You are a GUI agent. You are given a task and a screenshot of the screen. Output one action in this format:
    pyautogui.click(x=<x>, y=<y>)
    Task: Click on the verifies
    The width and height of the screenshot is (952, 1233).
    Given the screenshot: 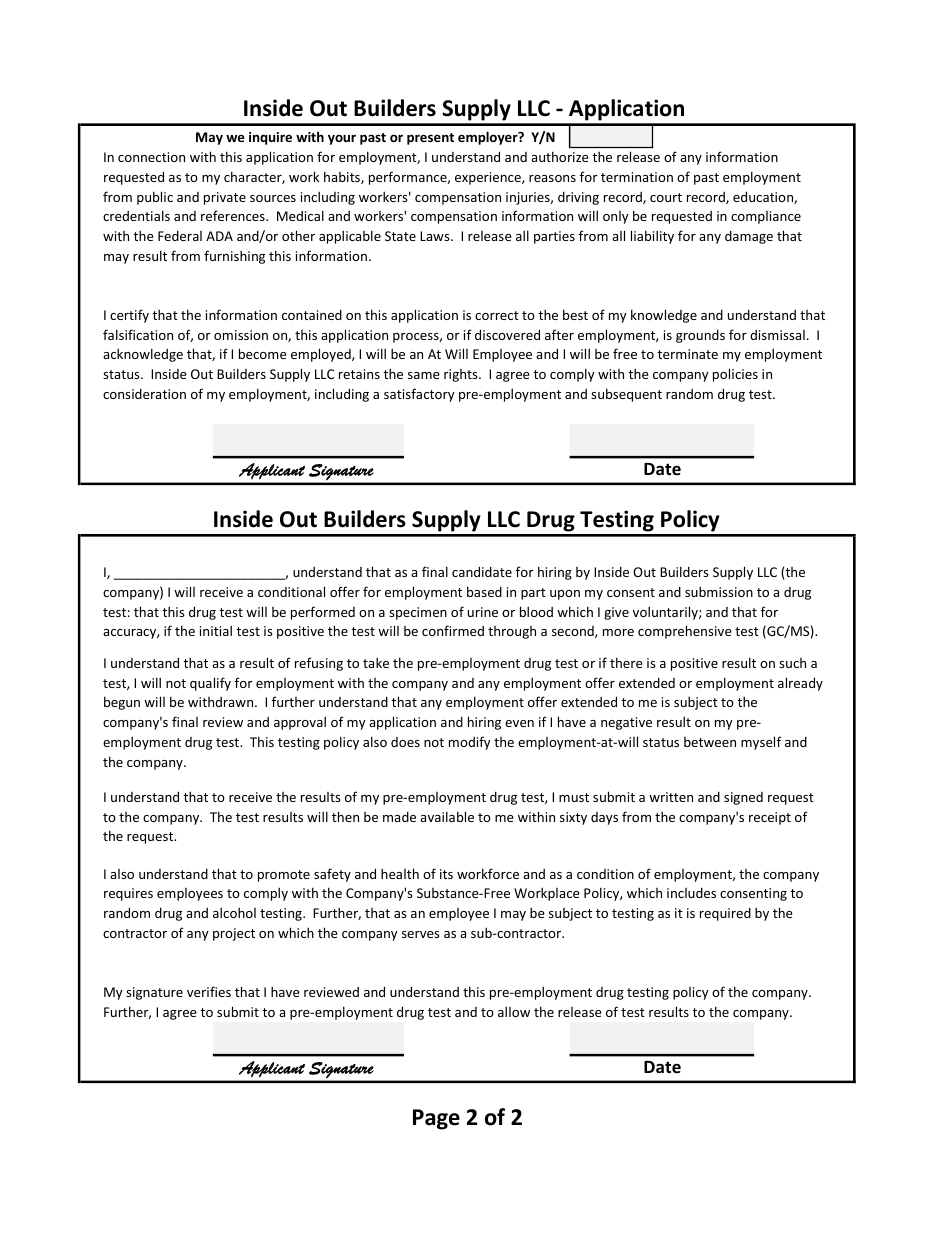 What is the action you would take?
    pyautogui.click(x=209, y=991)
